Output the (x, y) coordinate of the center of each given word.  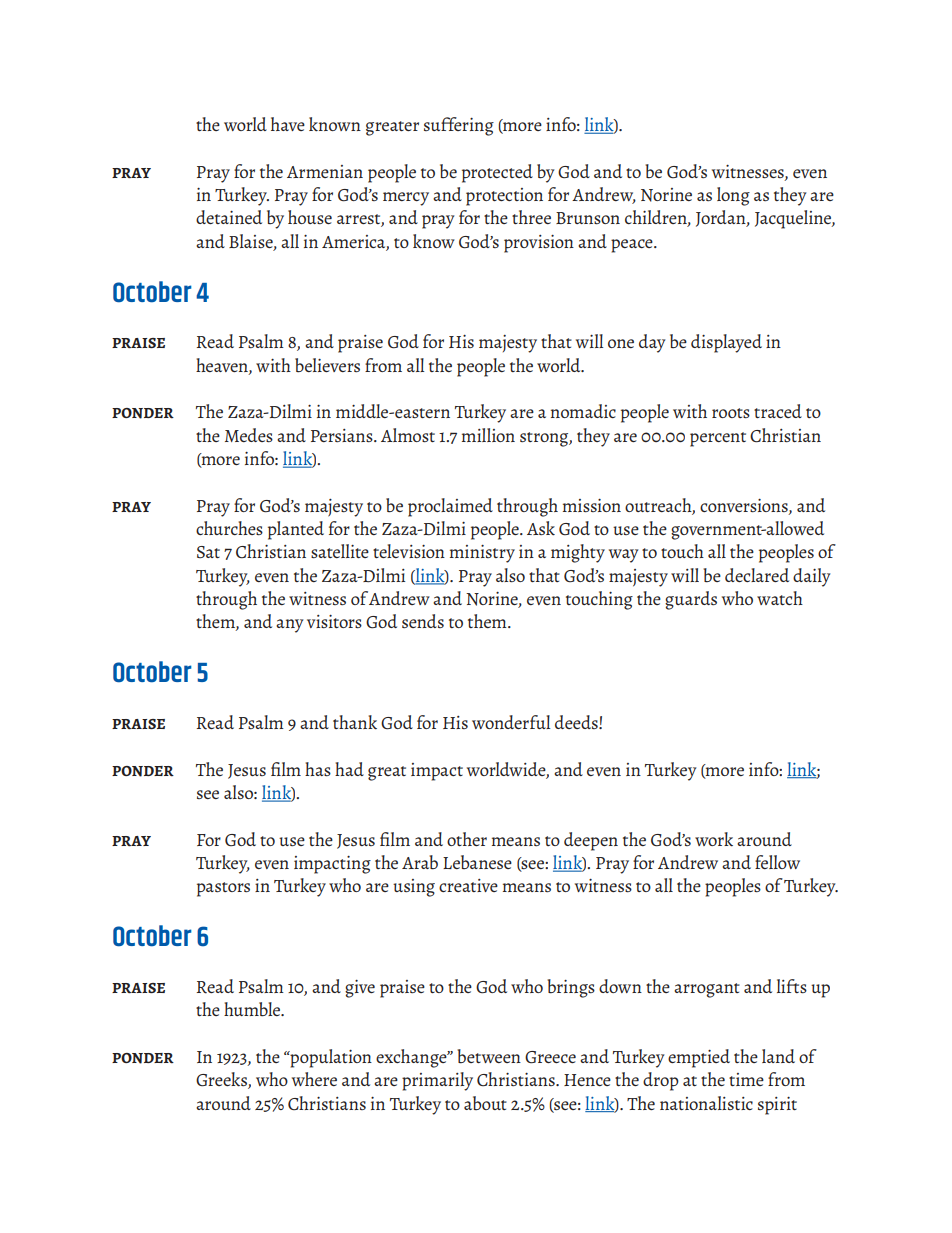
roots (731, 413)
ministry (482, 554)
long (733, 196)
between (489, 1056)
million (488, 435)
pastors (223, 889)
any (289, 626)
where (314, 1079)
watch (780, 598)
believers (327, 365)
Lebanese (477, 862)
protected (497, 173)
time (746, 1079)
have (288, 124)
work (714, 839)
